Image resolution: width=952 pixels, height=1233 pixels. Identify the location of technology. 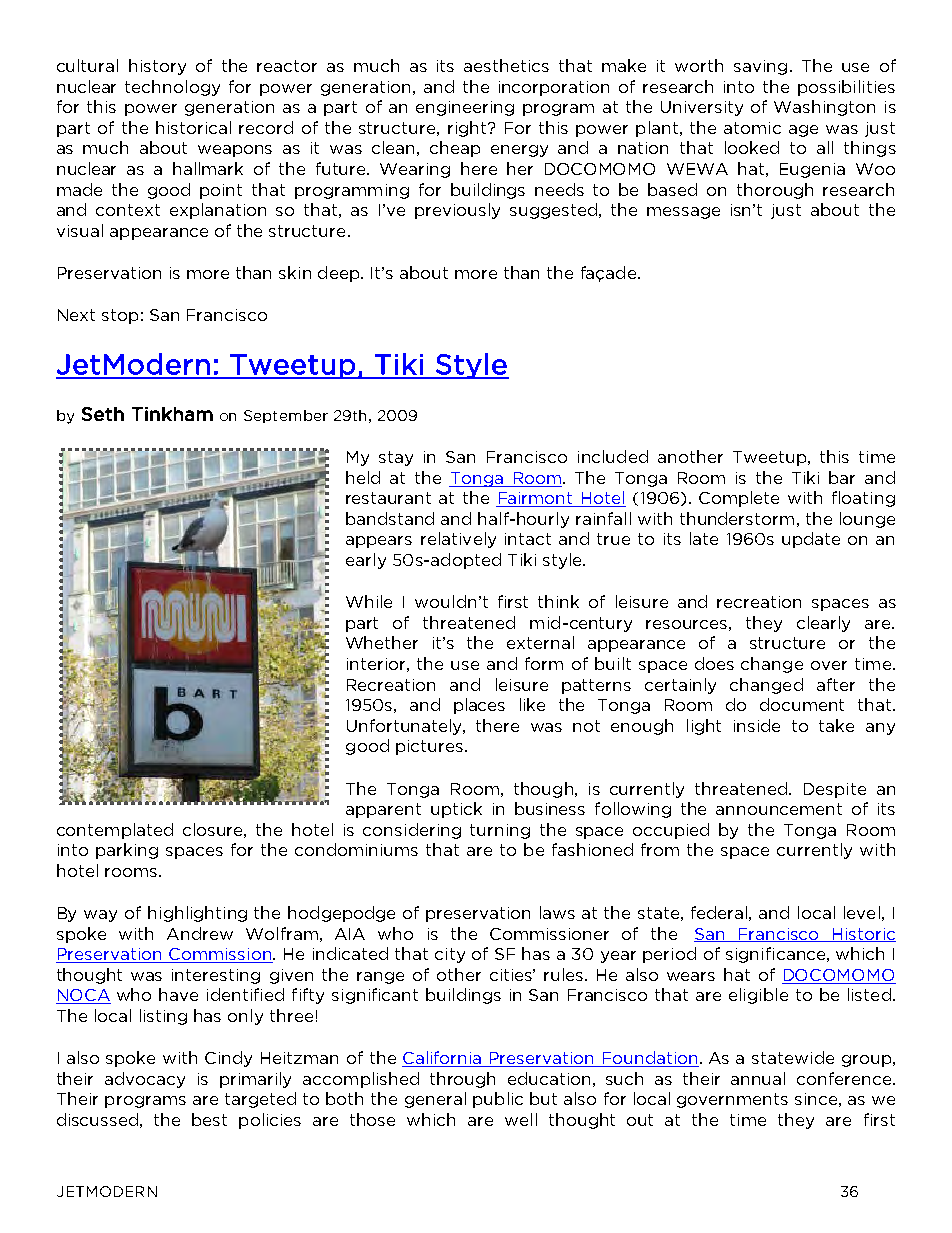
(172, 88).
